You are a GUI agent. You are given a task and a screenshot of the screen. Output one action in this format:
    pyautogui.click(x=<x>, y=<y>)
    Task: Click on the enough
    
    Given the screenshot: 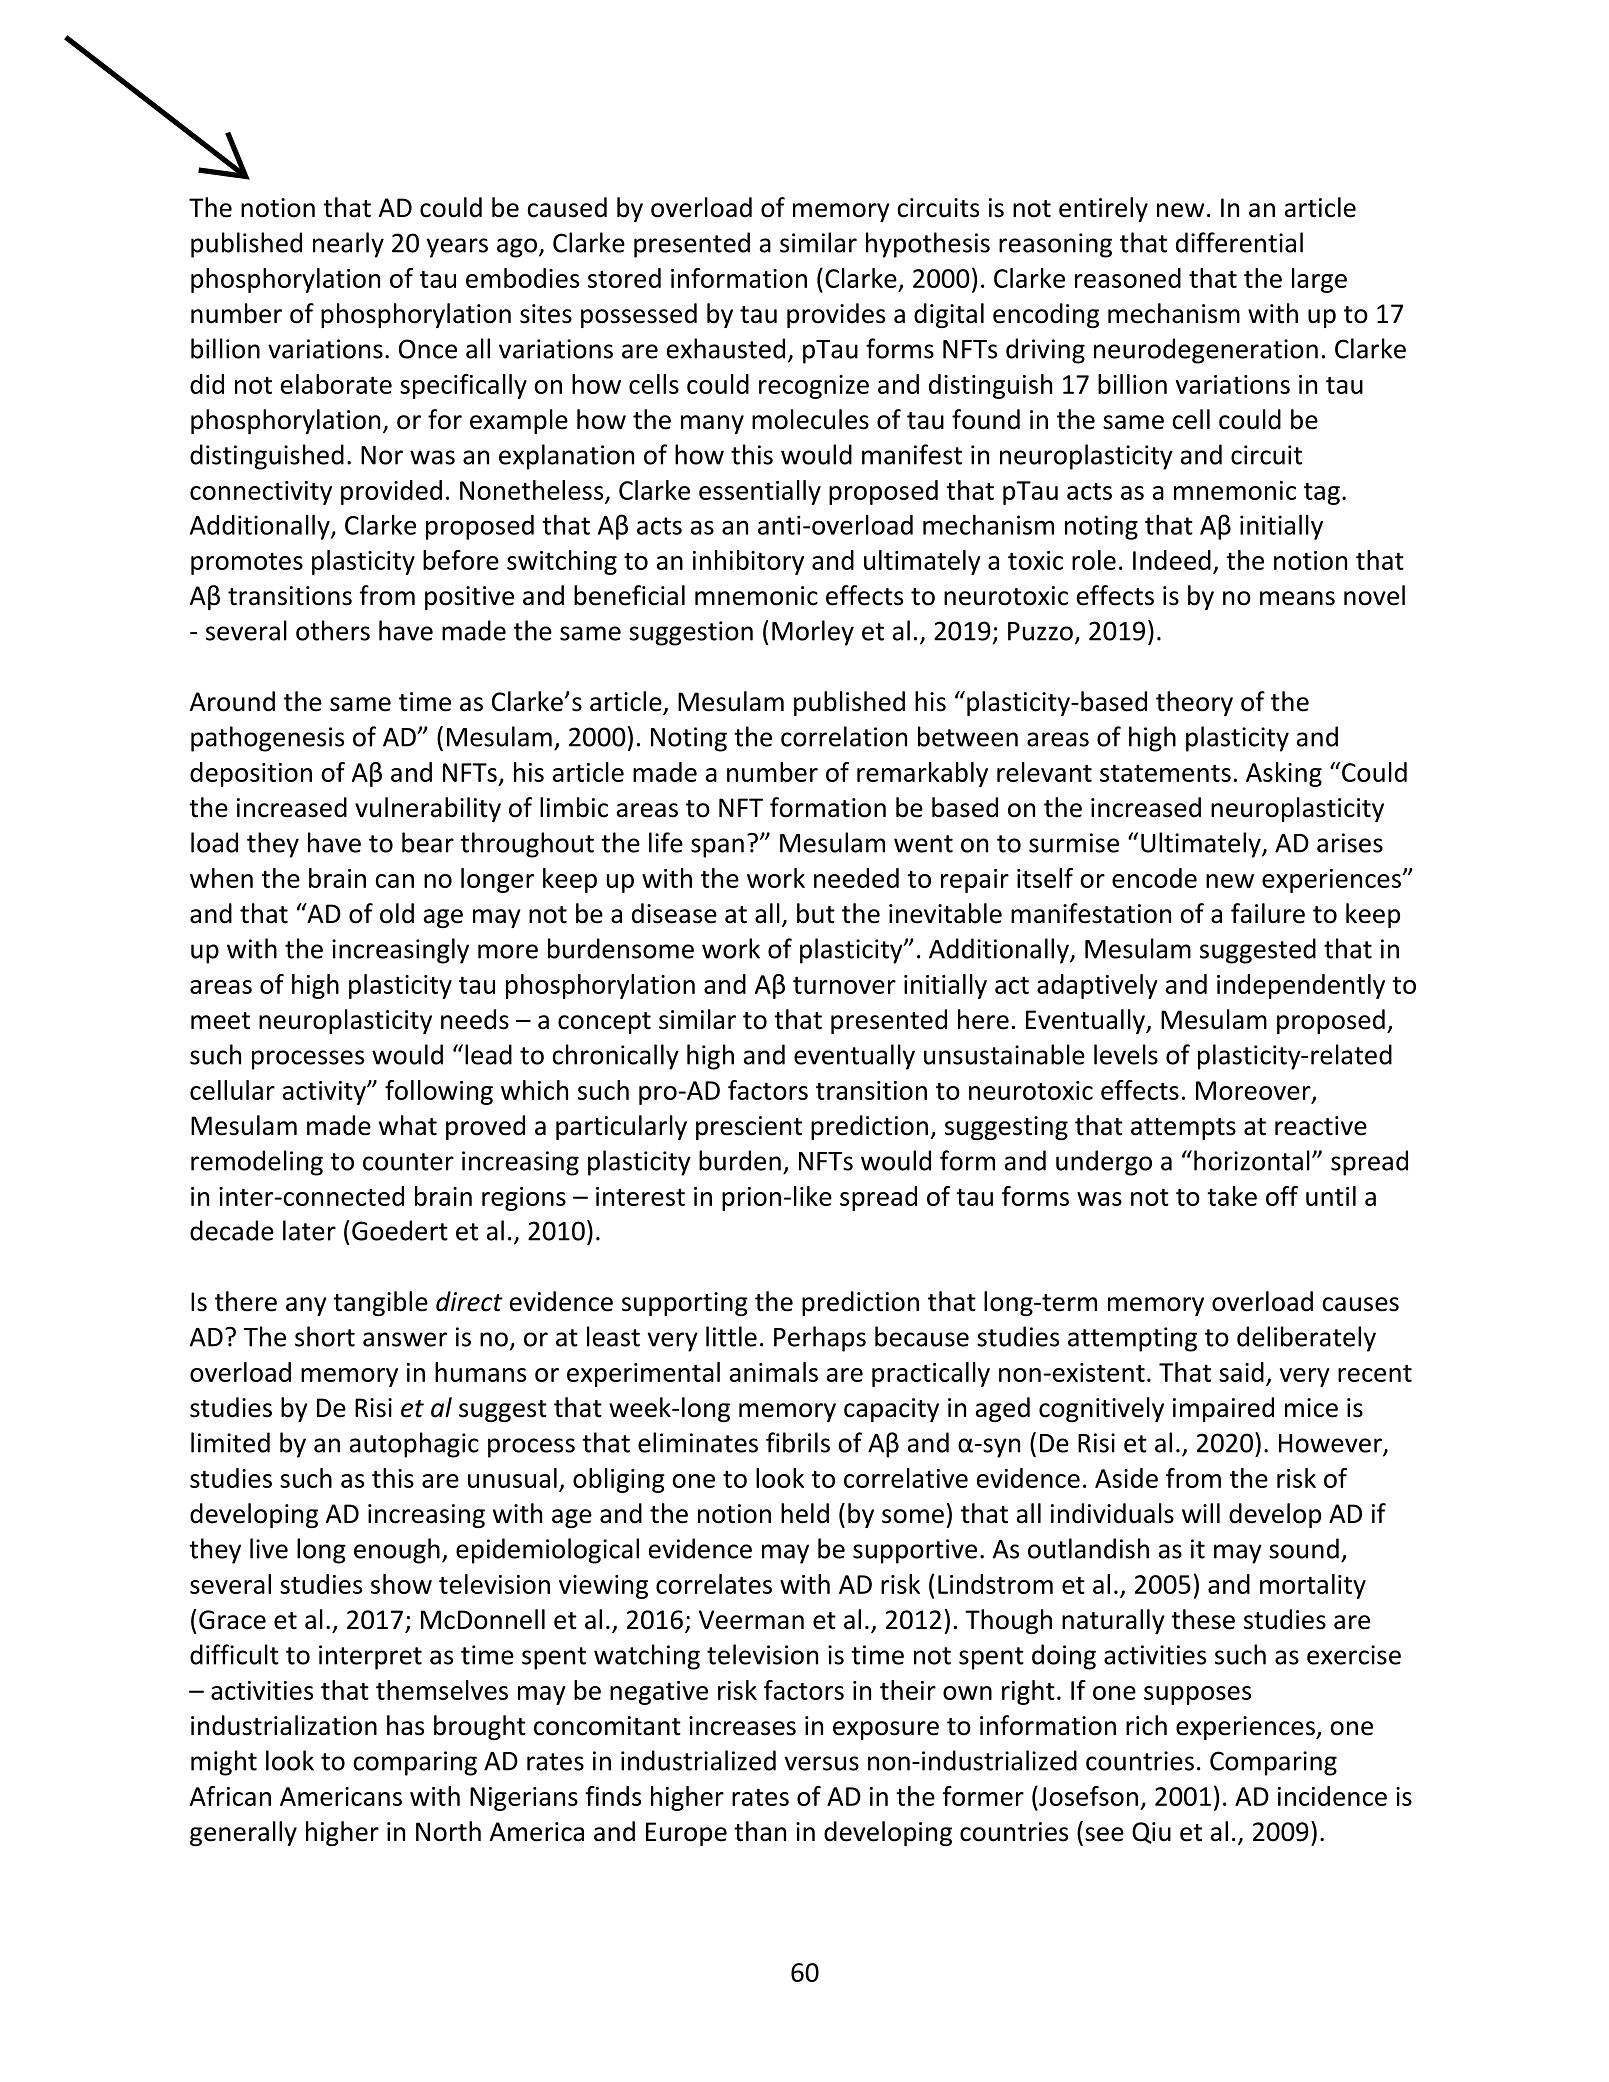 What is the action you would take?
    pyautogui.click(x=397, y=1551)
